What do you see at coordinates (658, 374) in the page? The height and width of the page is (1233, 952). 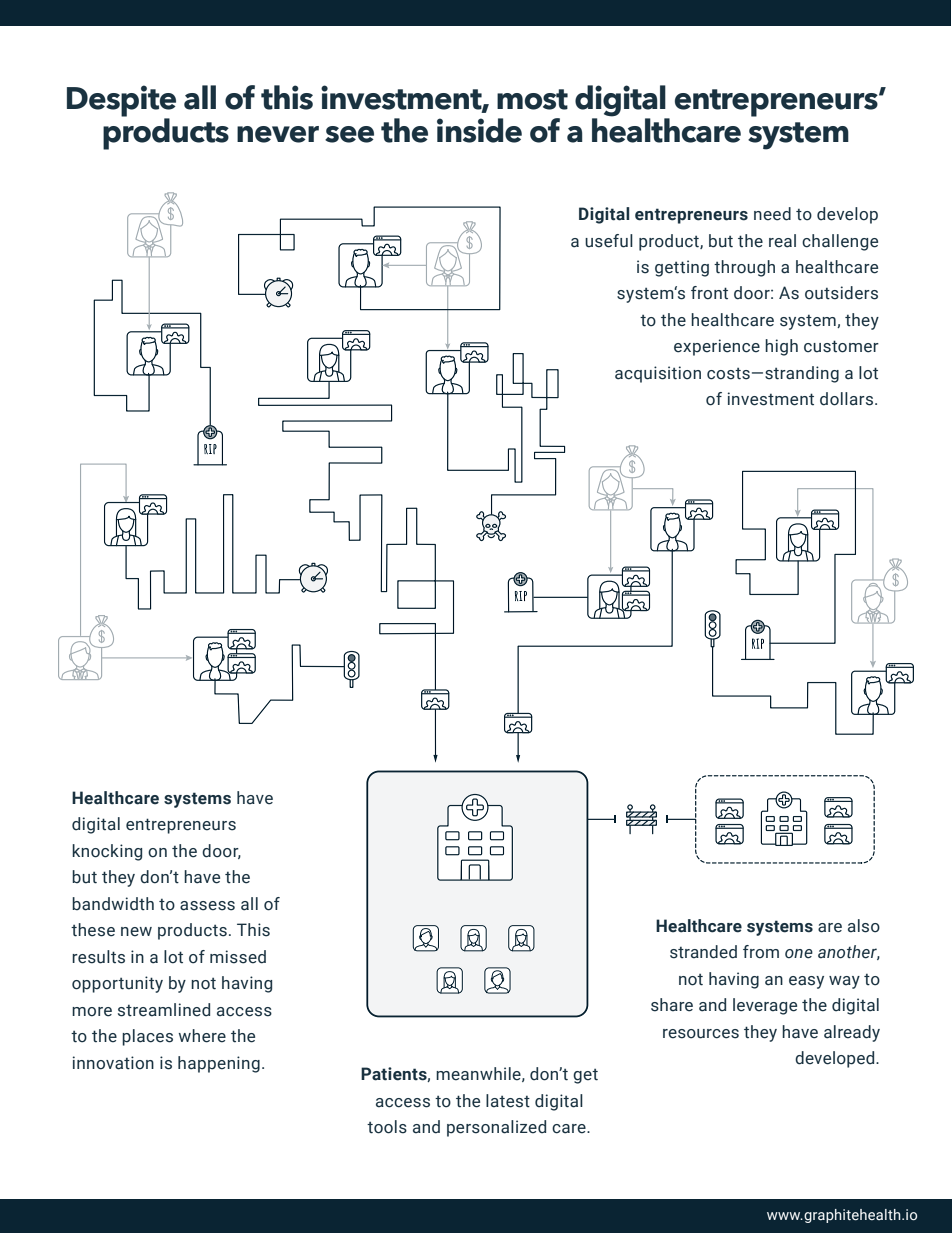 I see `acquisition` at bounding box center [658, 374].
